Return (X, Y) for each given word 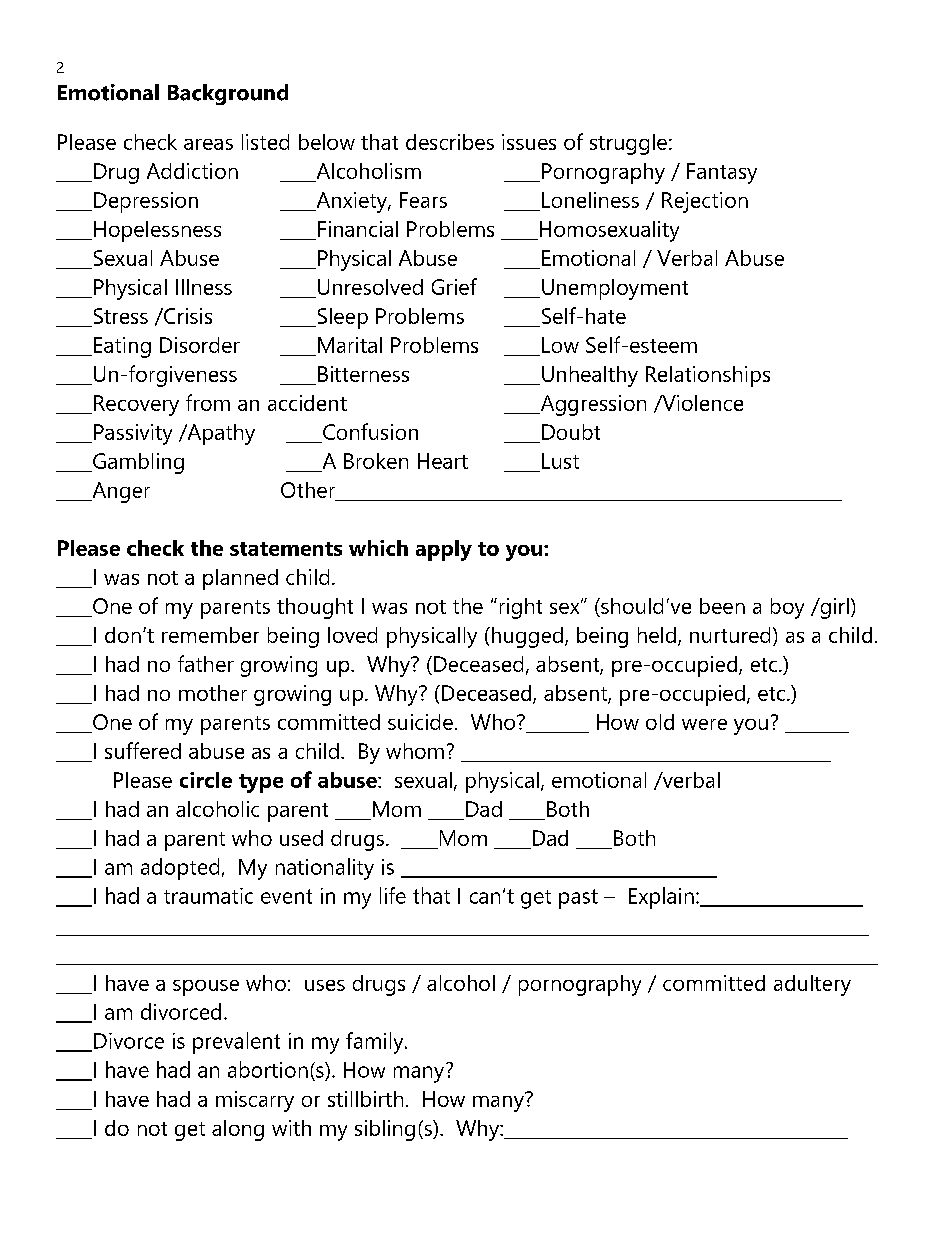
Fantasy (722, 173)
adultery (812, 985)
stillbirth (365, 1099)
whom (415, 751)
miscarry (255, 1101)
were (704, 724)
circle (206, 780)
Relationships (708, 376)
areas (208, 144)
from (208, 402)
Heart (443, 461)
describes (450, 142)
